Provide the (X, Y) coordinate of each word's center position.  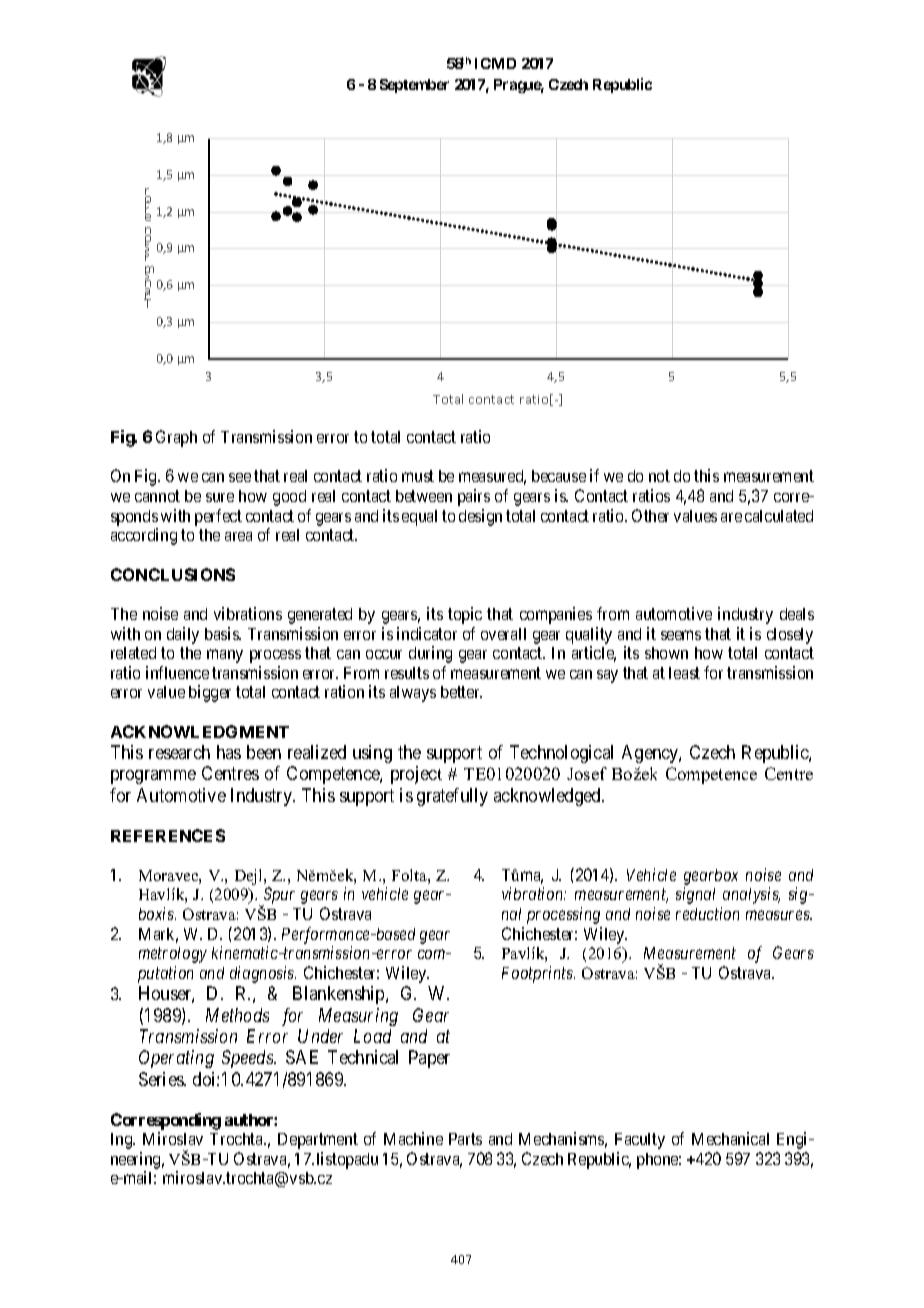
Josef (587, 773)
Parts (465, 1139)
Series (162, 1079)
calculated (779, 516)
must (418, 476)
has (229, 752)
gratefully (452, 797)
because (559, 476)
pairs (474, 497)
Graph (176, 438)
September (414, 86)
